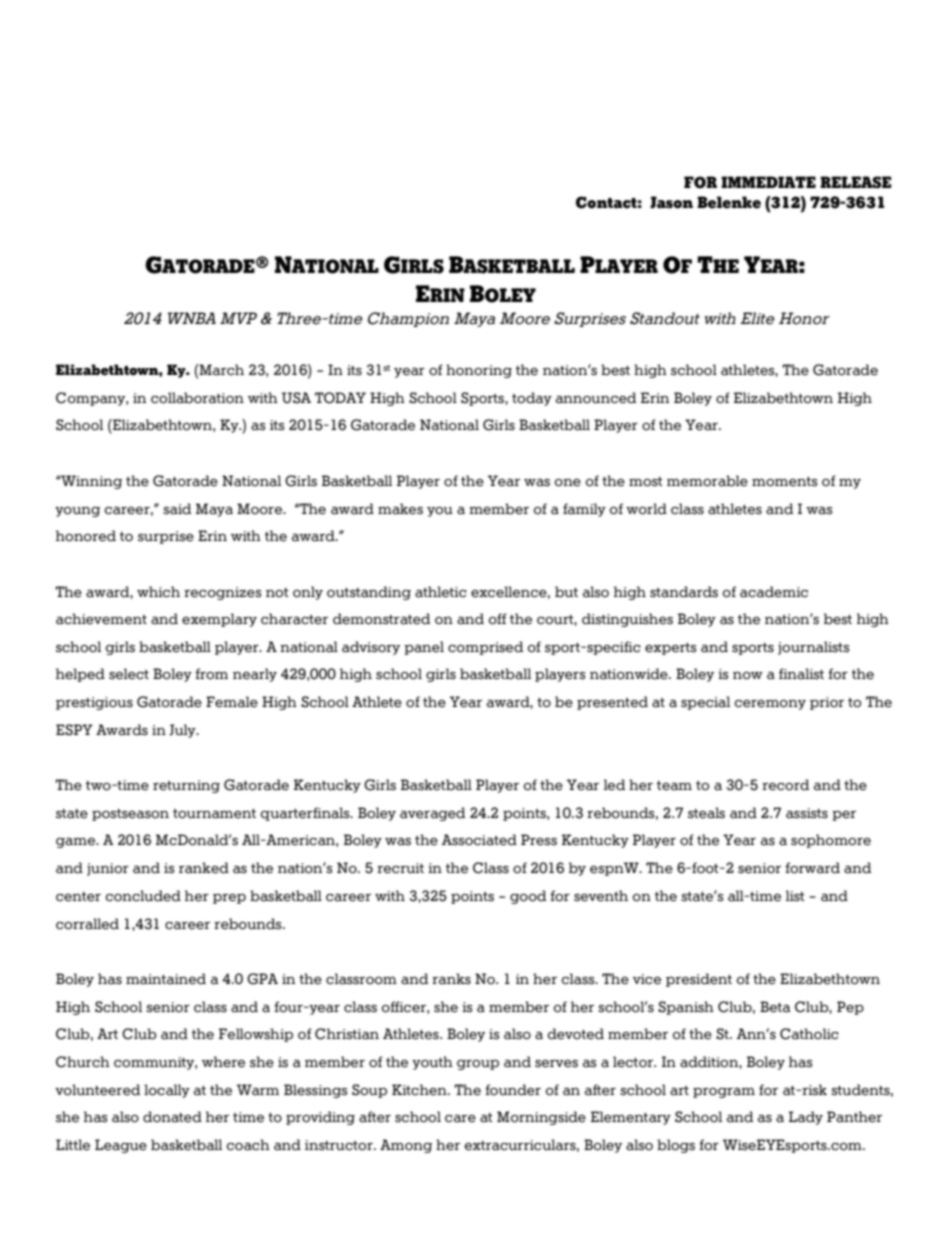  What do you see at coordinates (143, 896) in the image?
I see `concluded` at bounding box center [143, 896].
